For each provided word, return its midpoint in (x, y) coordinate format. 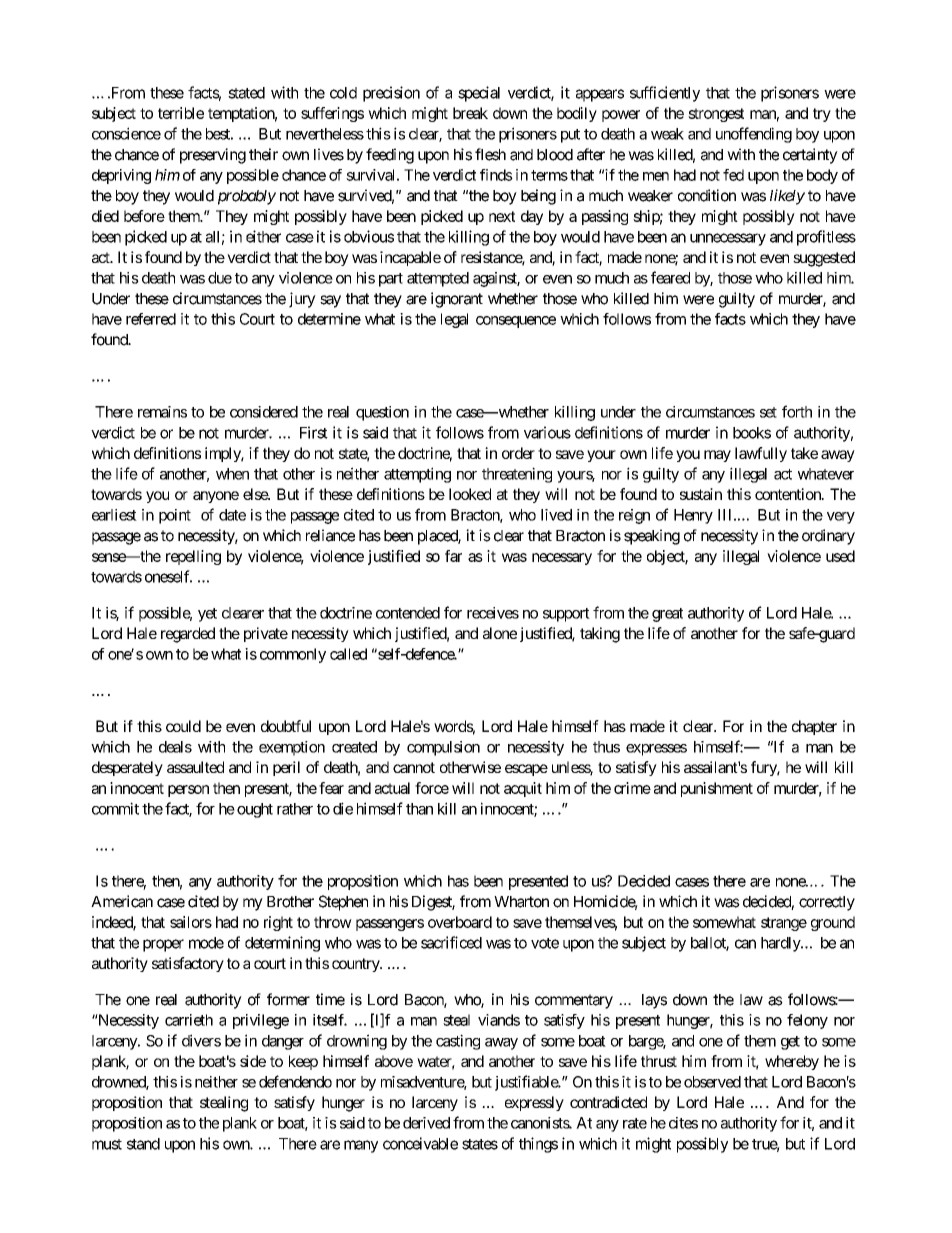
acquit (523, 789)
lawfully (761, 454)
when (232, 474)
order (518, 453)
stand (143, 1144)
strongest (716, 115)
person (188, 791)
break (470, 113)
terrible (181, 113)
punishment (717, 789)
